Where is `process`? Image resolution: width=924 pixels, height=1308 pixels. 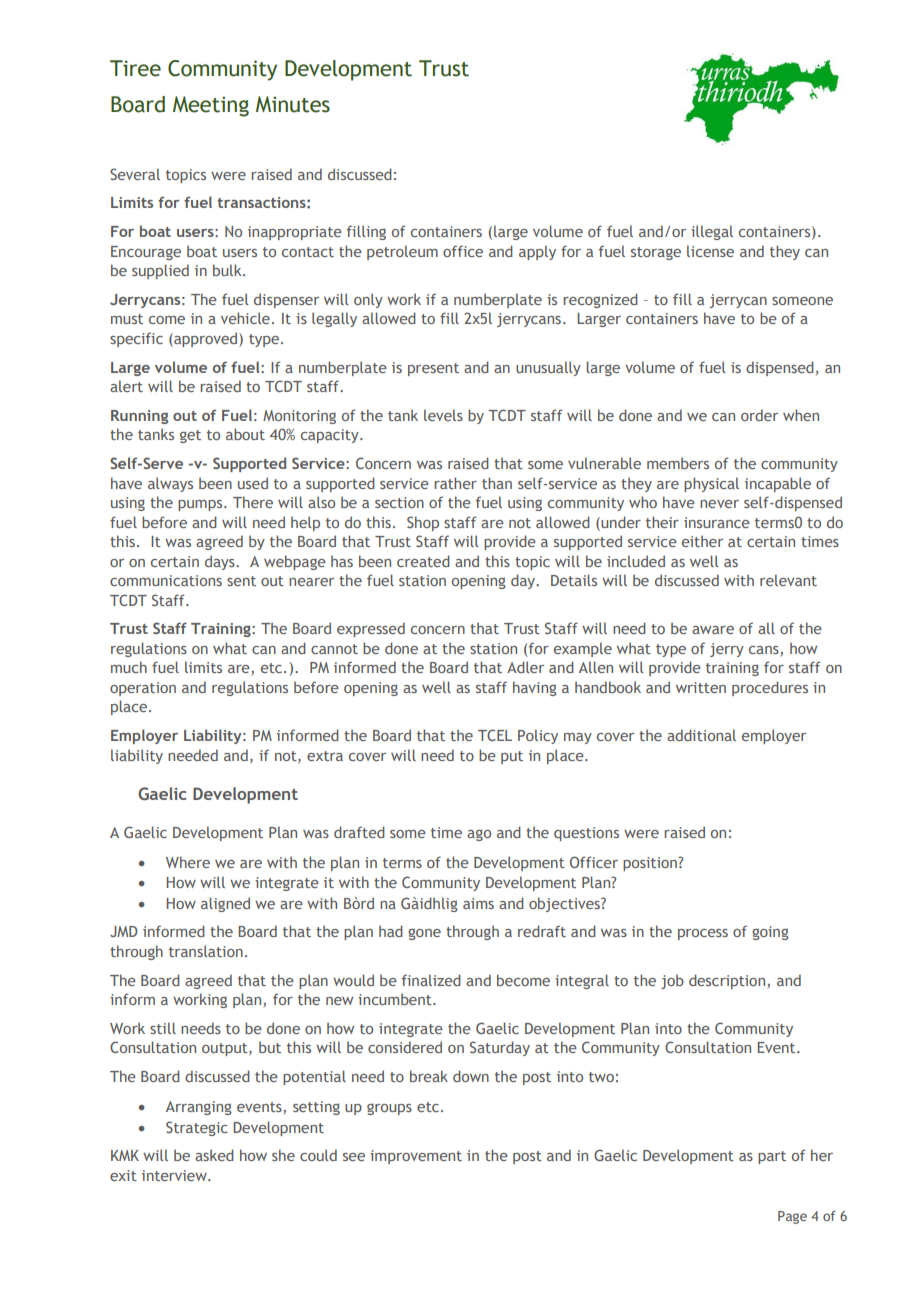 process is located at coordinates (703, 934).
